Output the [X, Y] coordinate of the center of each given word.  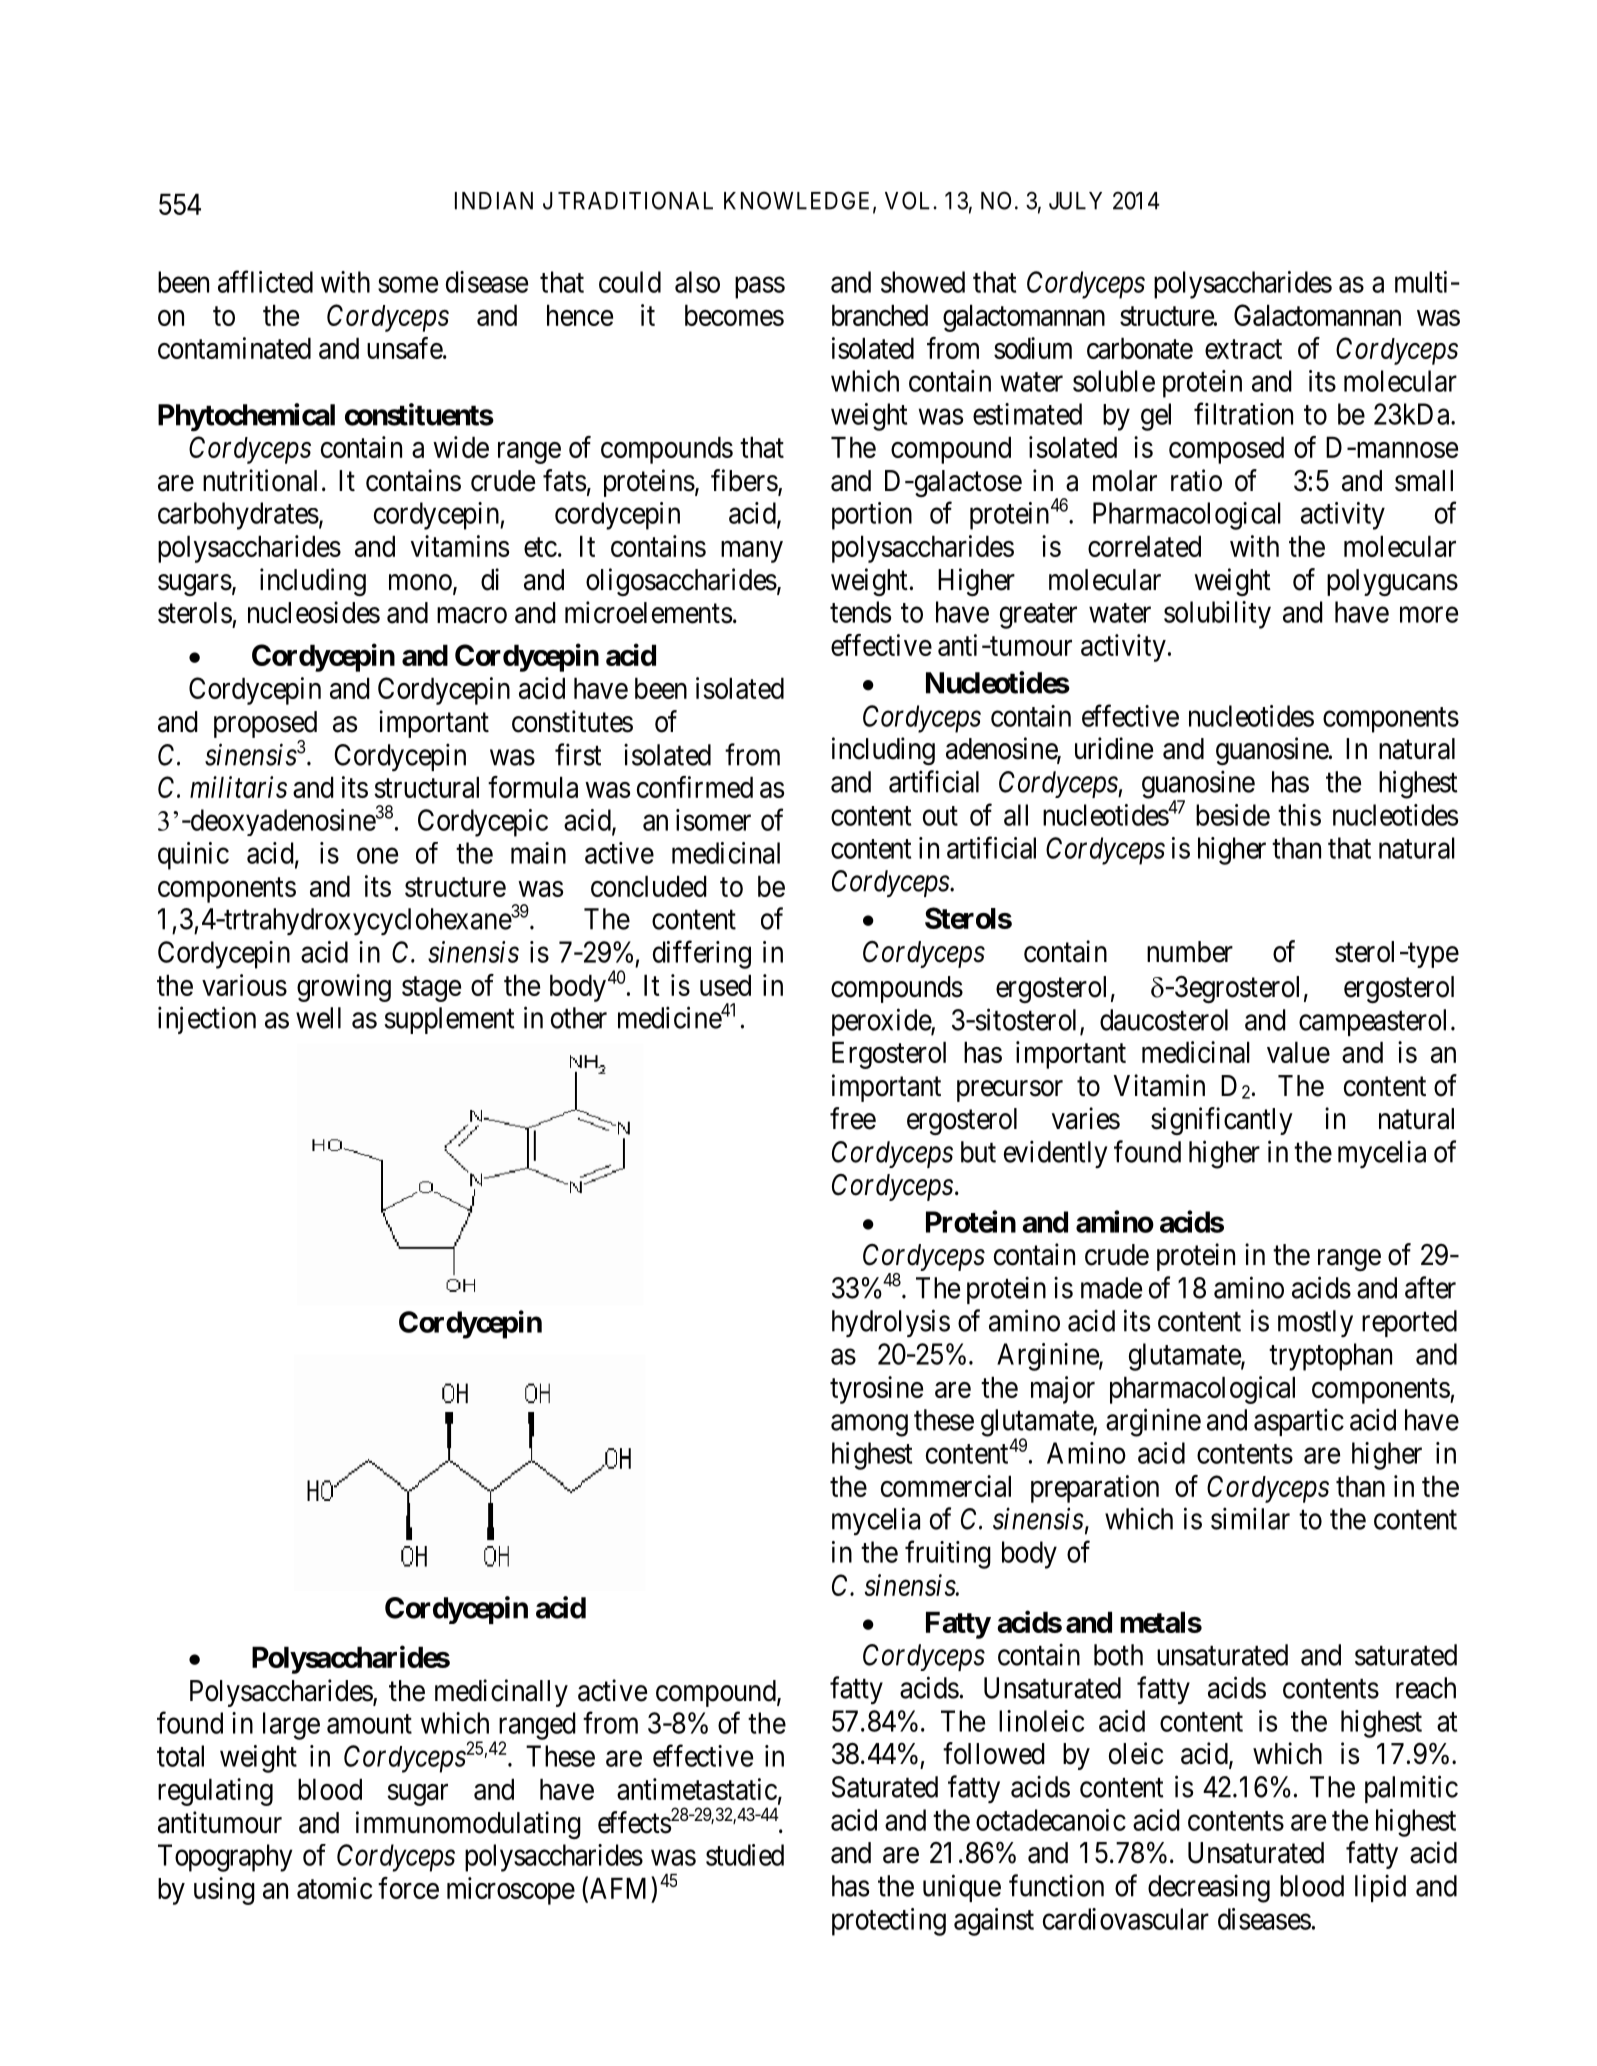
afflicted [265, 281]
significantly [1222, 1121]
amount [369, 1724]
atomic [334, 1888]
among [869, 1426]
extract [1243, 349]
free [853, 1118]
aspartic [1299, 1422]
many [752, 552]
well [318, 1018]
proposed [265, 726]
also [697, 282]
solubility [1217, 615]
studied [745, 1855]
